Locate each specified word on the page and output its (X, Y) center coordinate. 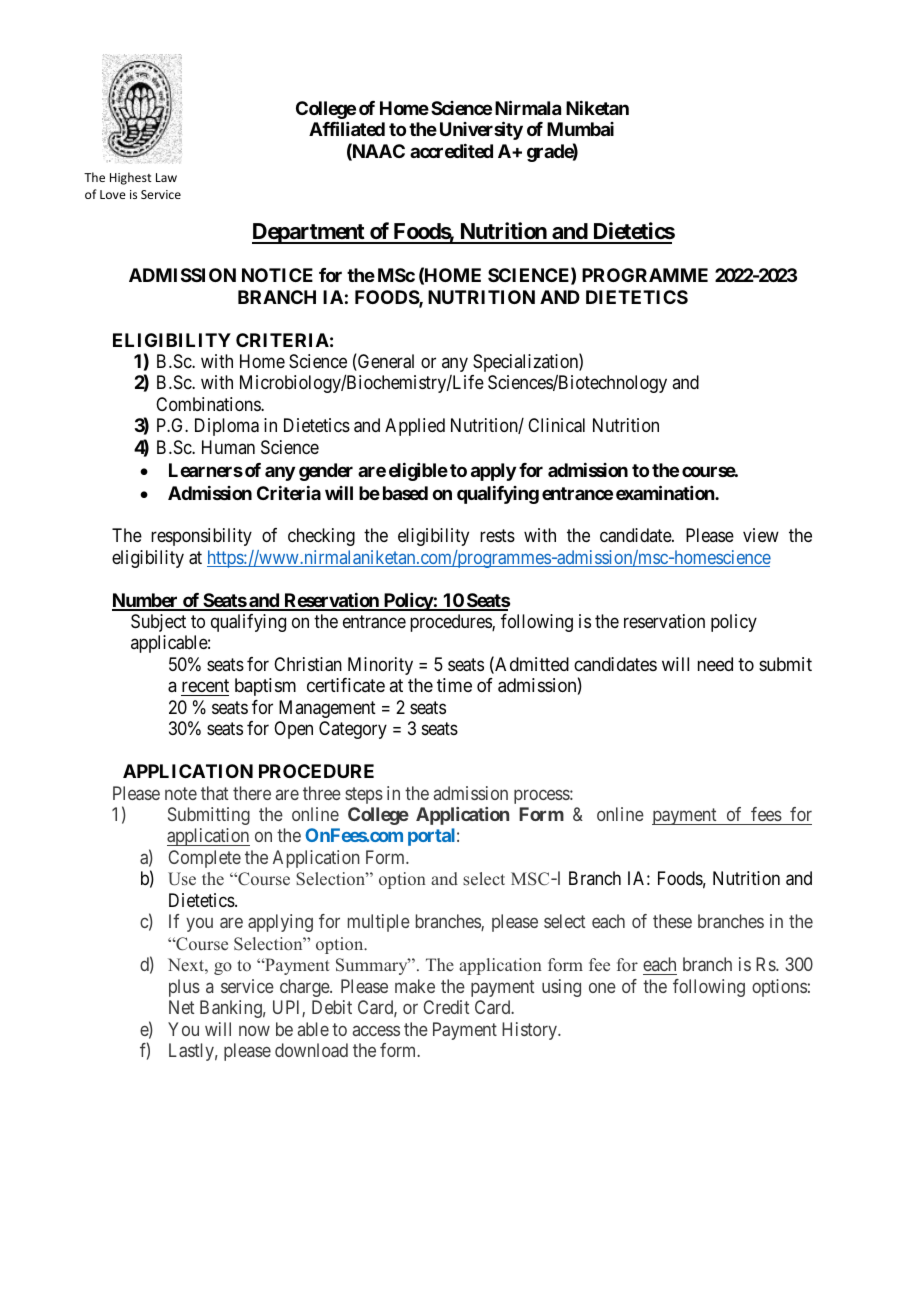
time (454, 685)
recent (205, 685)
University (481, 131)
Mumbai (580, 129)
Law (166, 177)
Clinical (556, 425)
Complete (205, 859)
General (385, 362)
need (715, 664)
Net (181, 1007)
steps (364, 795)
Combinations (209, 404)
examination (666, 492)
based (405, 493)
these (672, 921)
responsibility (201, 537)
